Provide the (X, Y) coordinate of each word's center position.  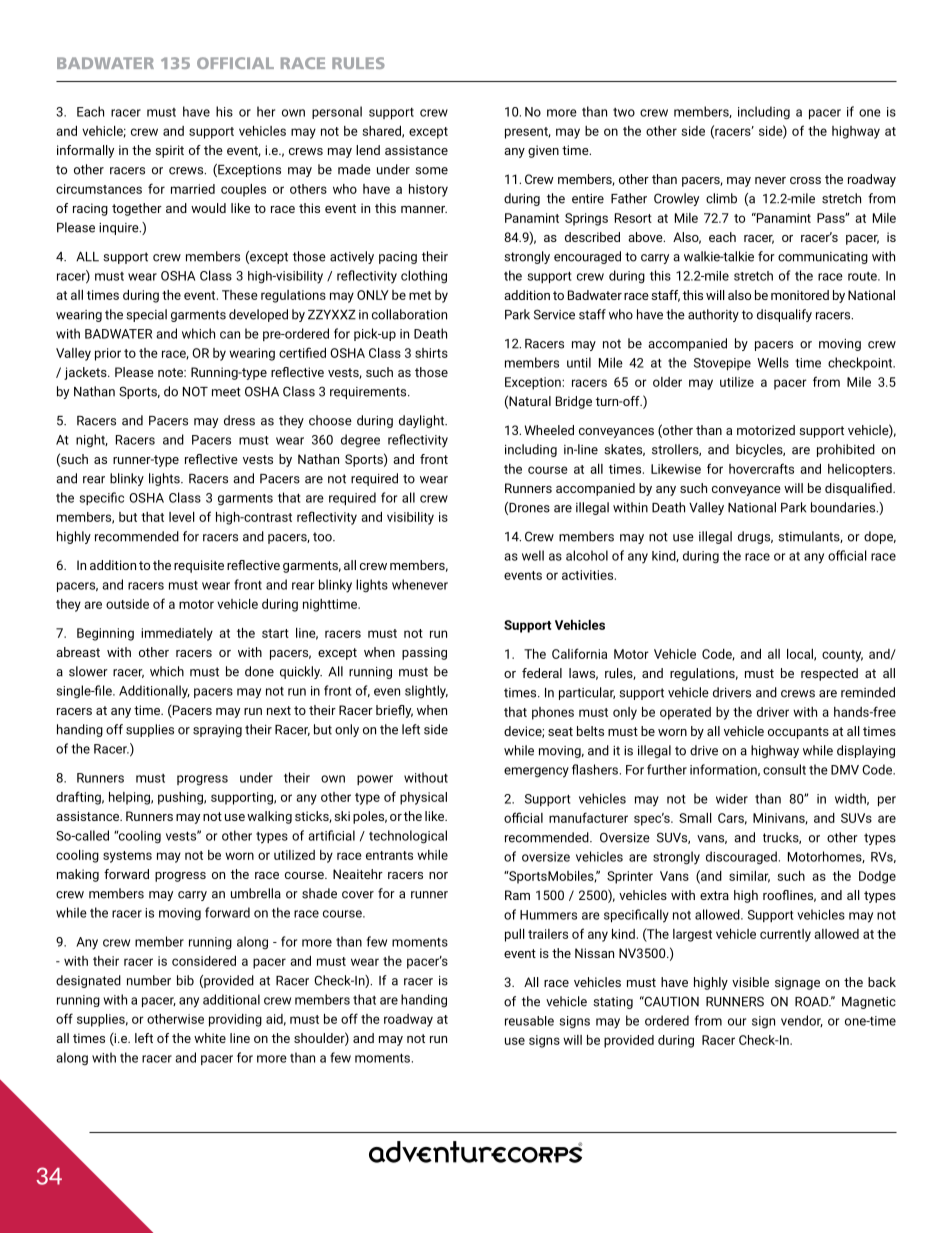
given (543, 151)
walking (269, 817)
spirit (169, 151)
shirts (431, 353)
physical (423, 798)
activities (589, 575)
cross (805, 180)
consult (784, 769)
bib (185, 980)
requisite (199, 566)
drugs (755, 537)
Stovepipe (722, 364)
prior (108, 354)
